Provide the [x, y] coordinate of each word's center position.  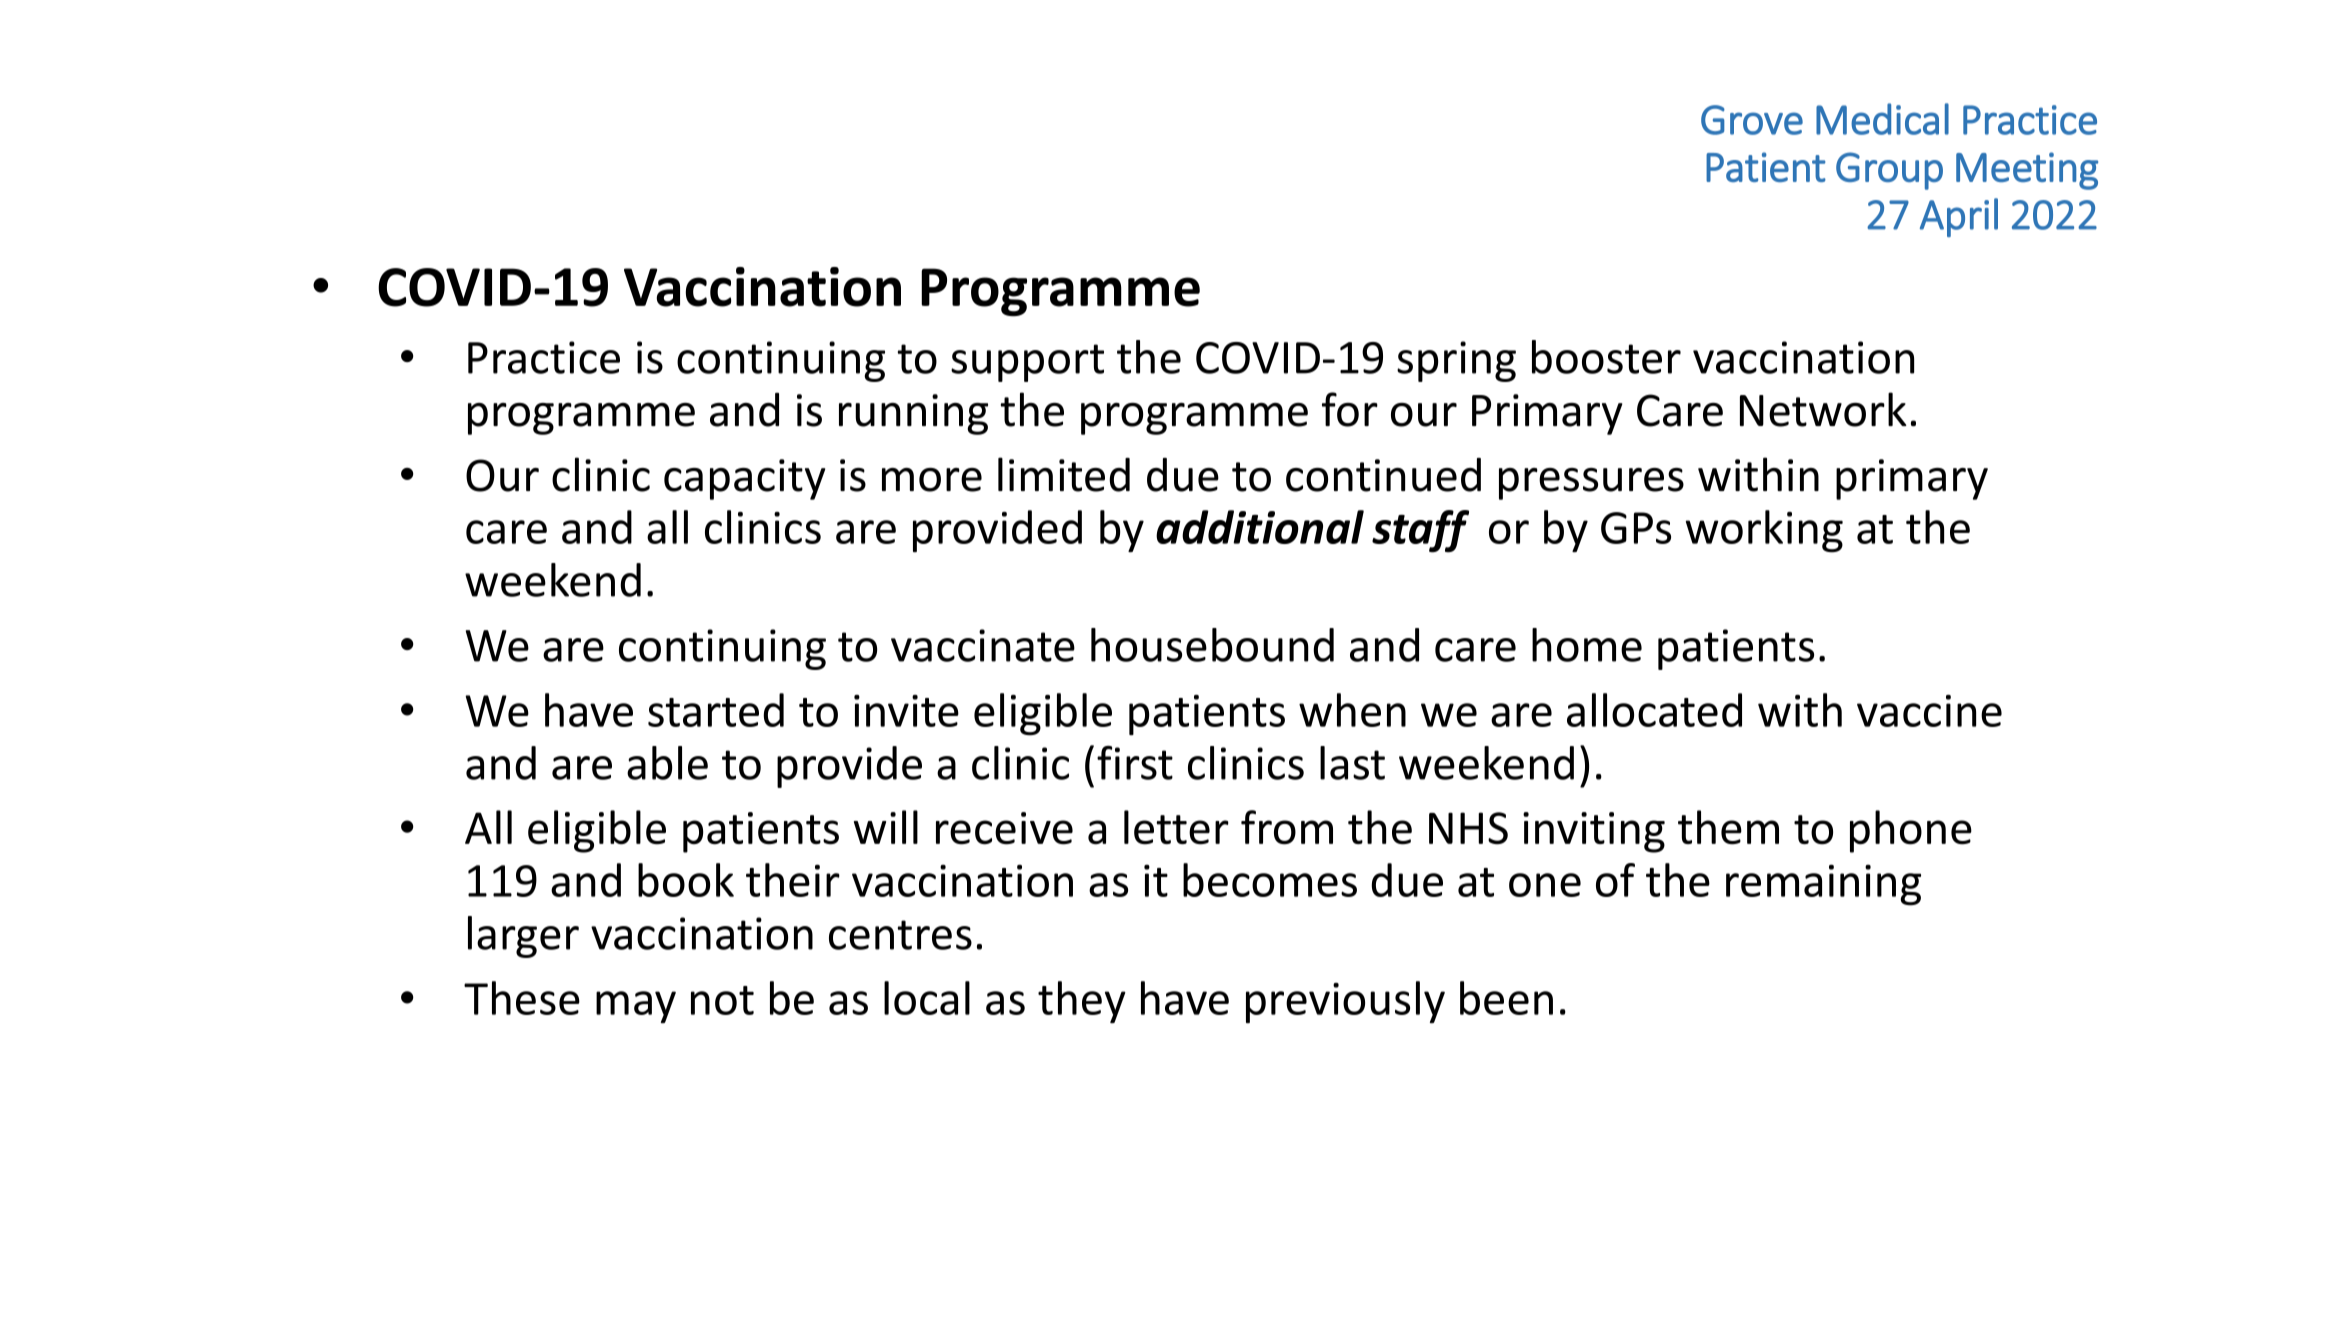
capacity [745, 479]
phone [1911, 831]
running [913, 414]
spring [1456, 361]
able [667, 763]
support [1027, 363]
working [1764, 531]
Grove [1752, 120]
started [716, 710]
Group [1889, 171]
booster [1606, 357]
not [722, 1000]
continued [1383, 475]
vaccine [1929, 711]
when [1352, 710]
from [1287, 827]
